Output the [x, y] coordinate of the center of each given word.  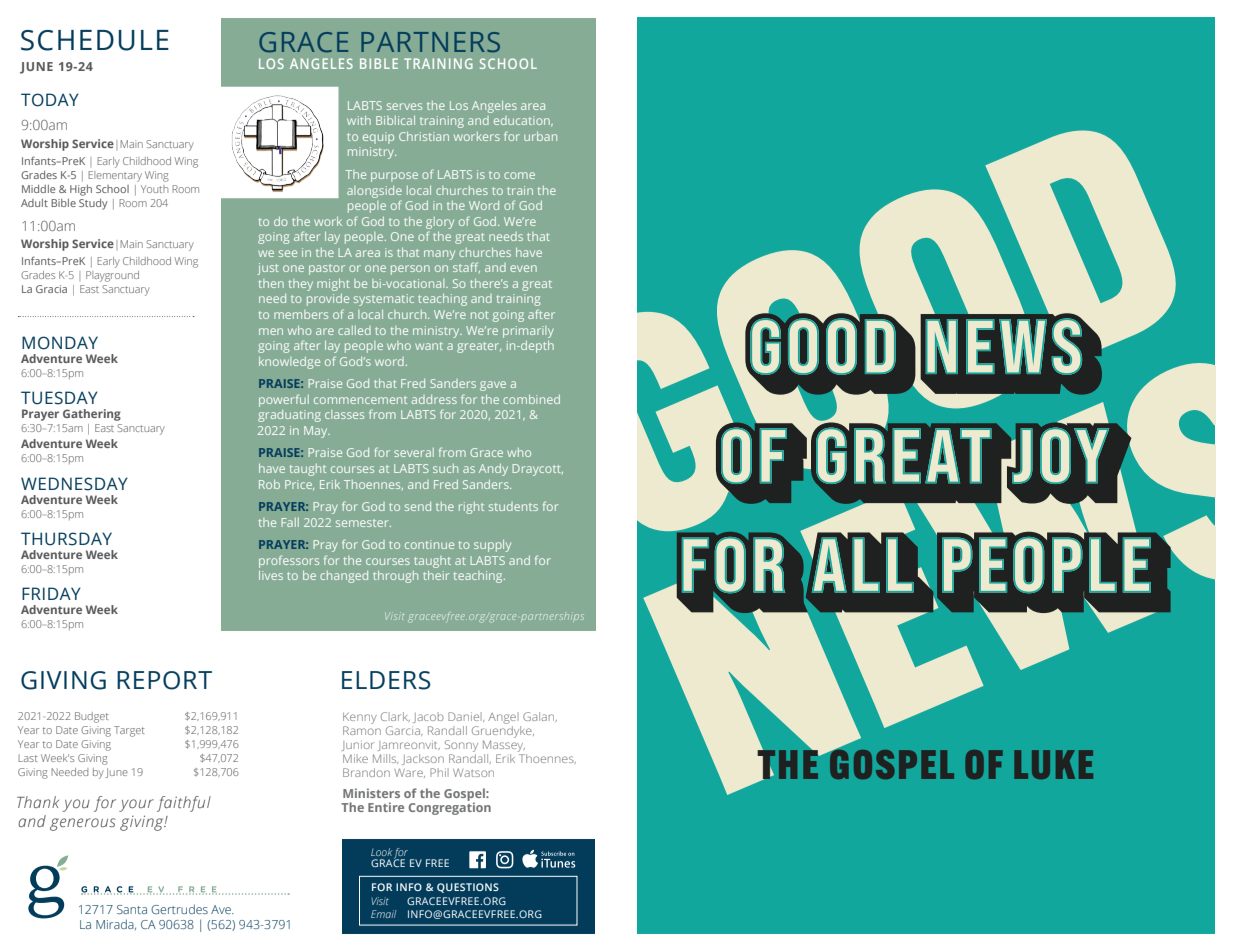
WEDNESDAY [74, 484]
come [519, 175]
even [523, 268]
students [513, 506]
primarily [528, 332]
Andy [493, 470]
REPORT [164, 680]
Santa [132, 909]
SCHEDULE [95, 40]
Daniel [466, 717]
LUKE [1053, 764]
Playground [112, 276]
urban [540, 136]
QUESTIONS [468, 888]
